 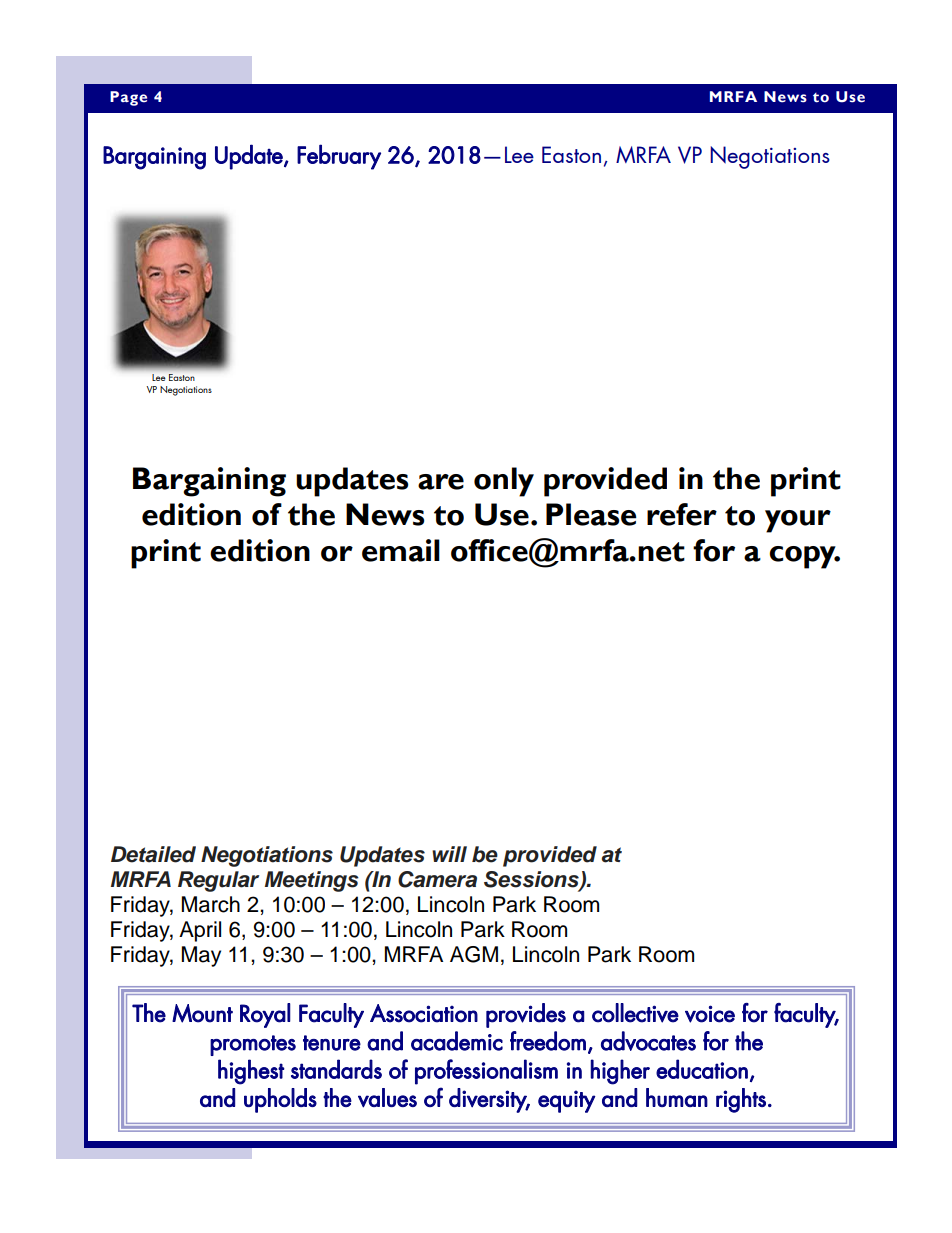 What do you see at coordinates (251, 1072) in the screenshot?
I see `highest` at bounding box center [251, 1072].
